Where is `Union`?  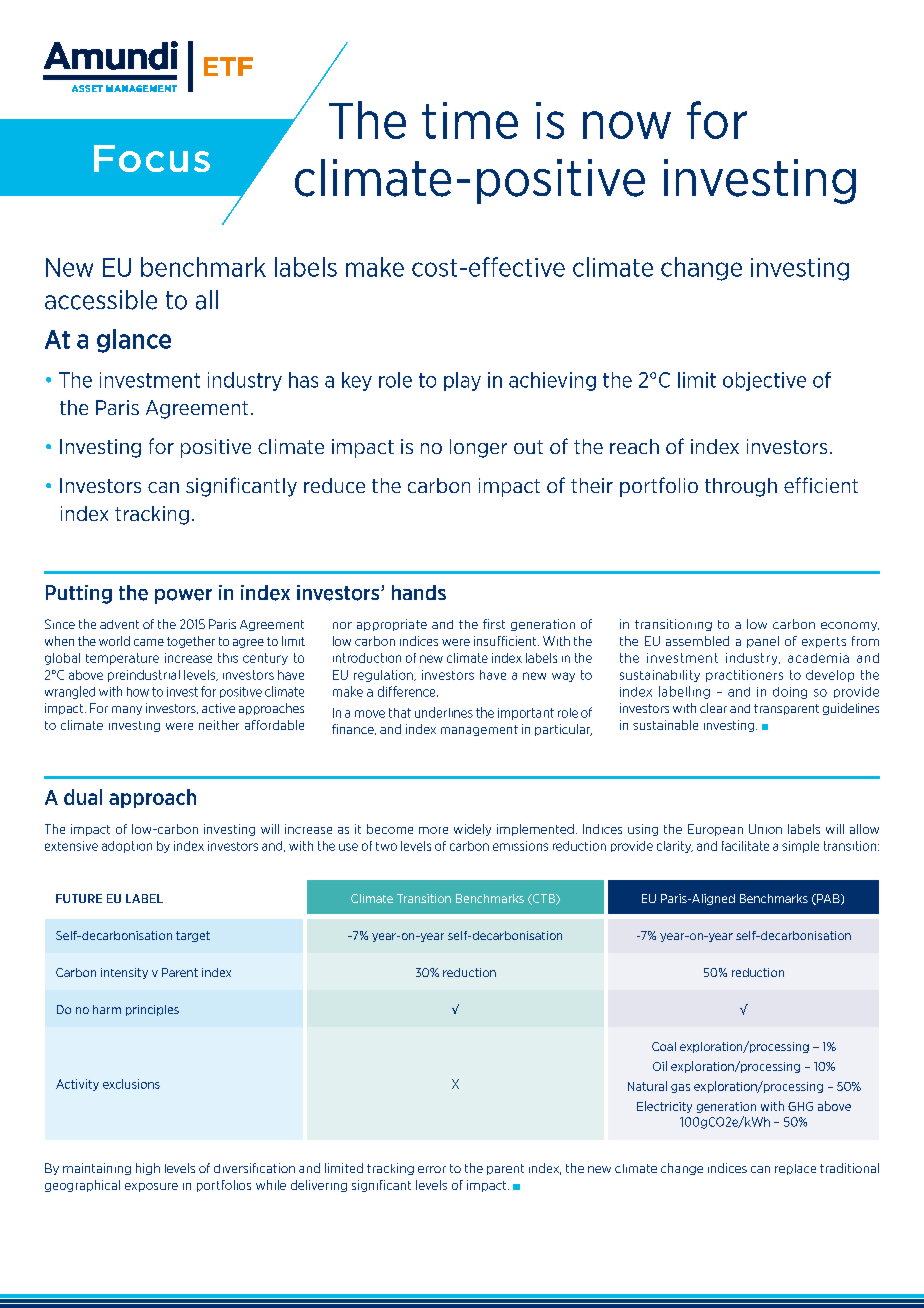
Union is located at coordinates (765, 829).
